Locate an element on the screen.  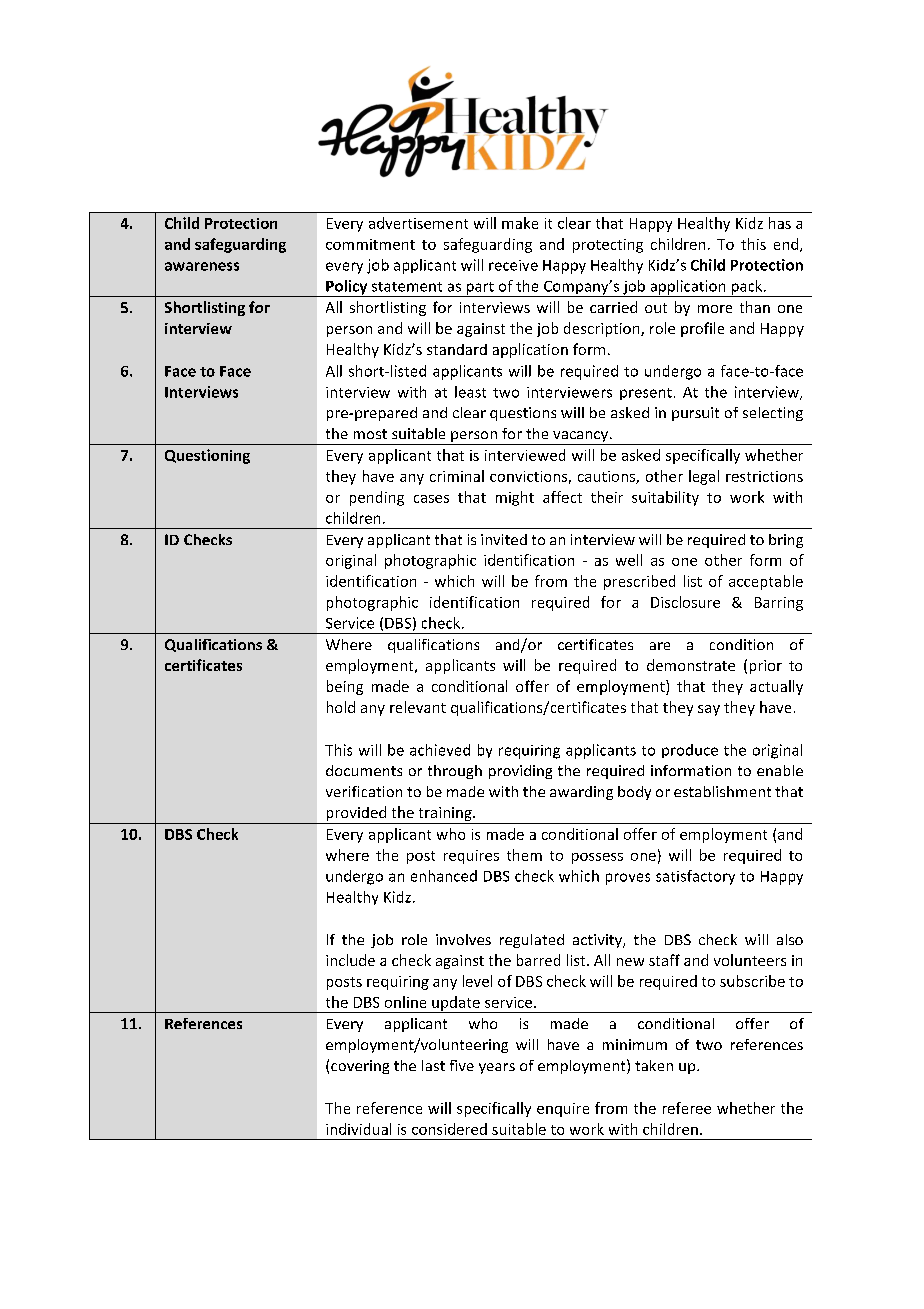
include is located at coordinates (350, 960).
